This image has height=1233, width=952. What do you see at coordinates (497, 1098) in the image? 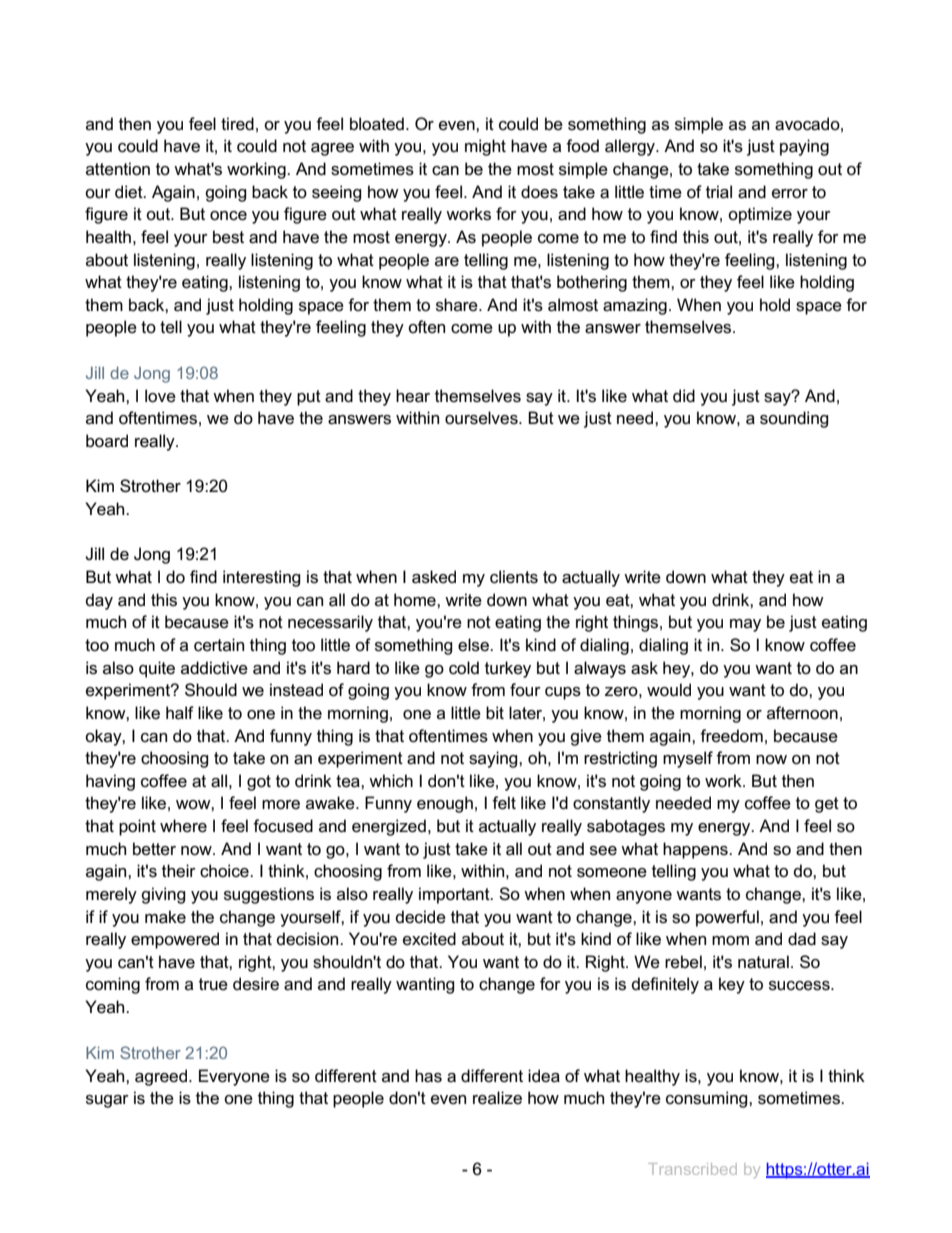
I see `realize` at bounding box center [497, 1098].
